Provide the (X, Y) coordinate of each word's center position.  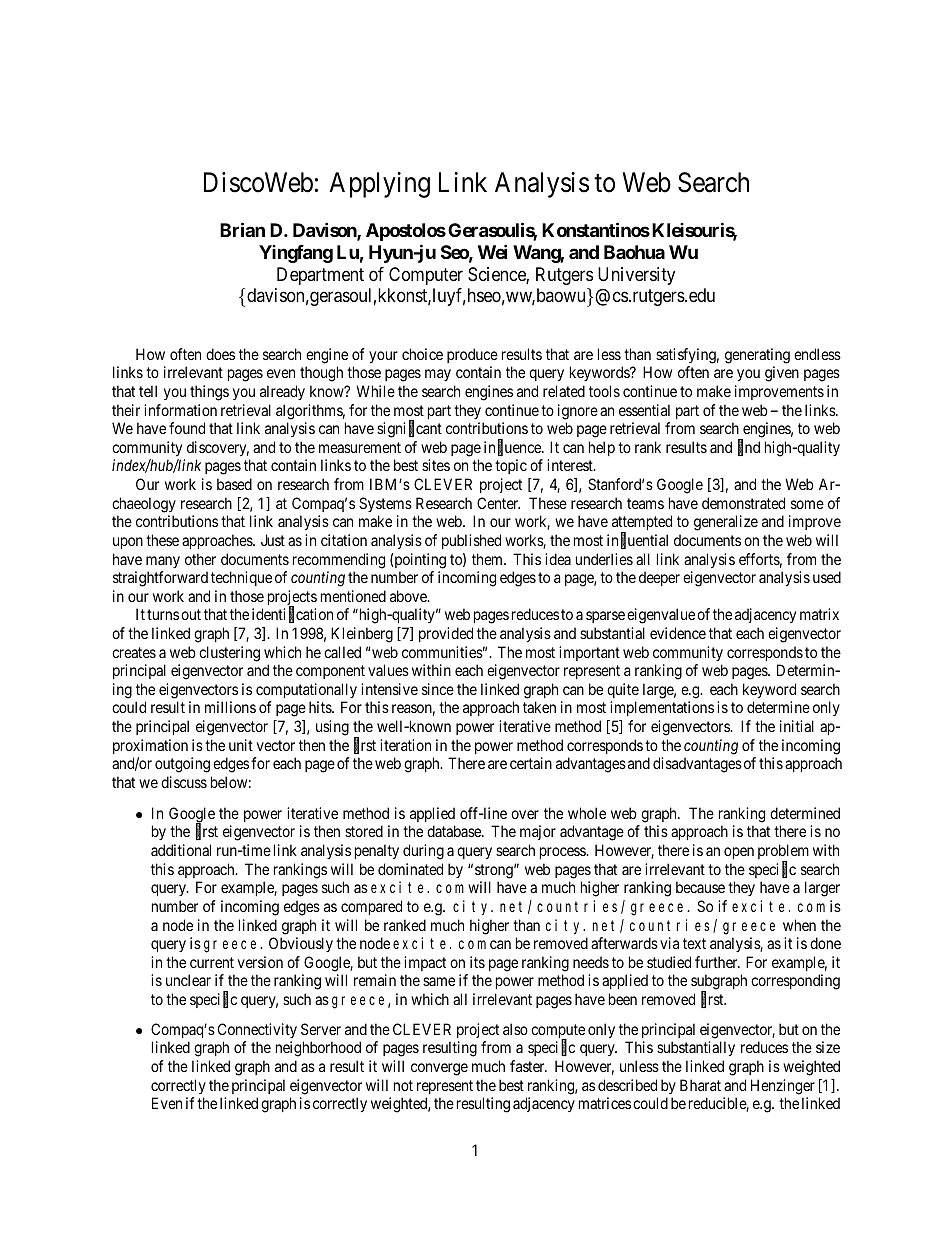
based (234, 484)
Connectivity (257, 1030)
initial (797, 726)
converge (439, 1069)
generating (757, 356)
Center (498, 503)
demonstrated (743, 503)
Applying (379, 185)
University (636, 276)
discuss (184, 782)
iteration (405, 745)
